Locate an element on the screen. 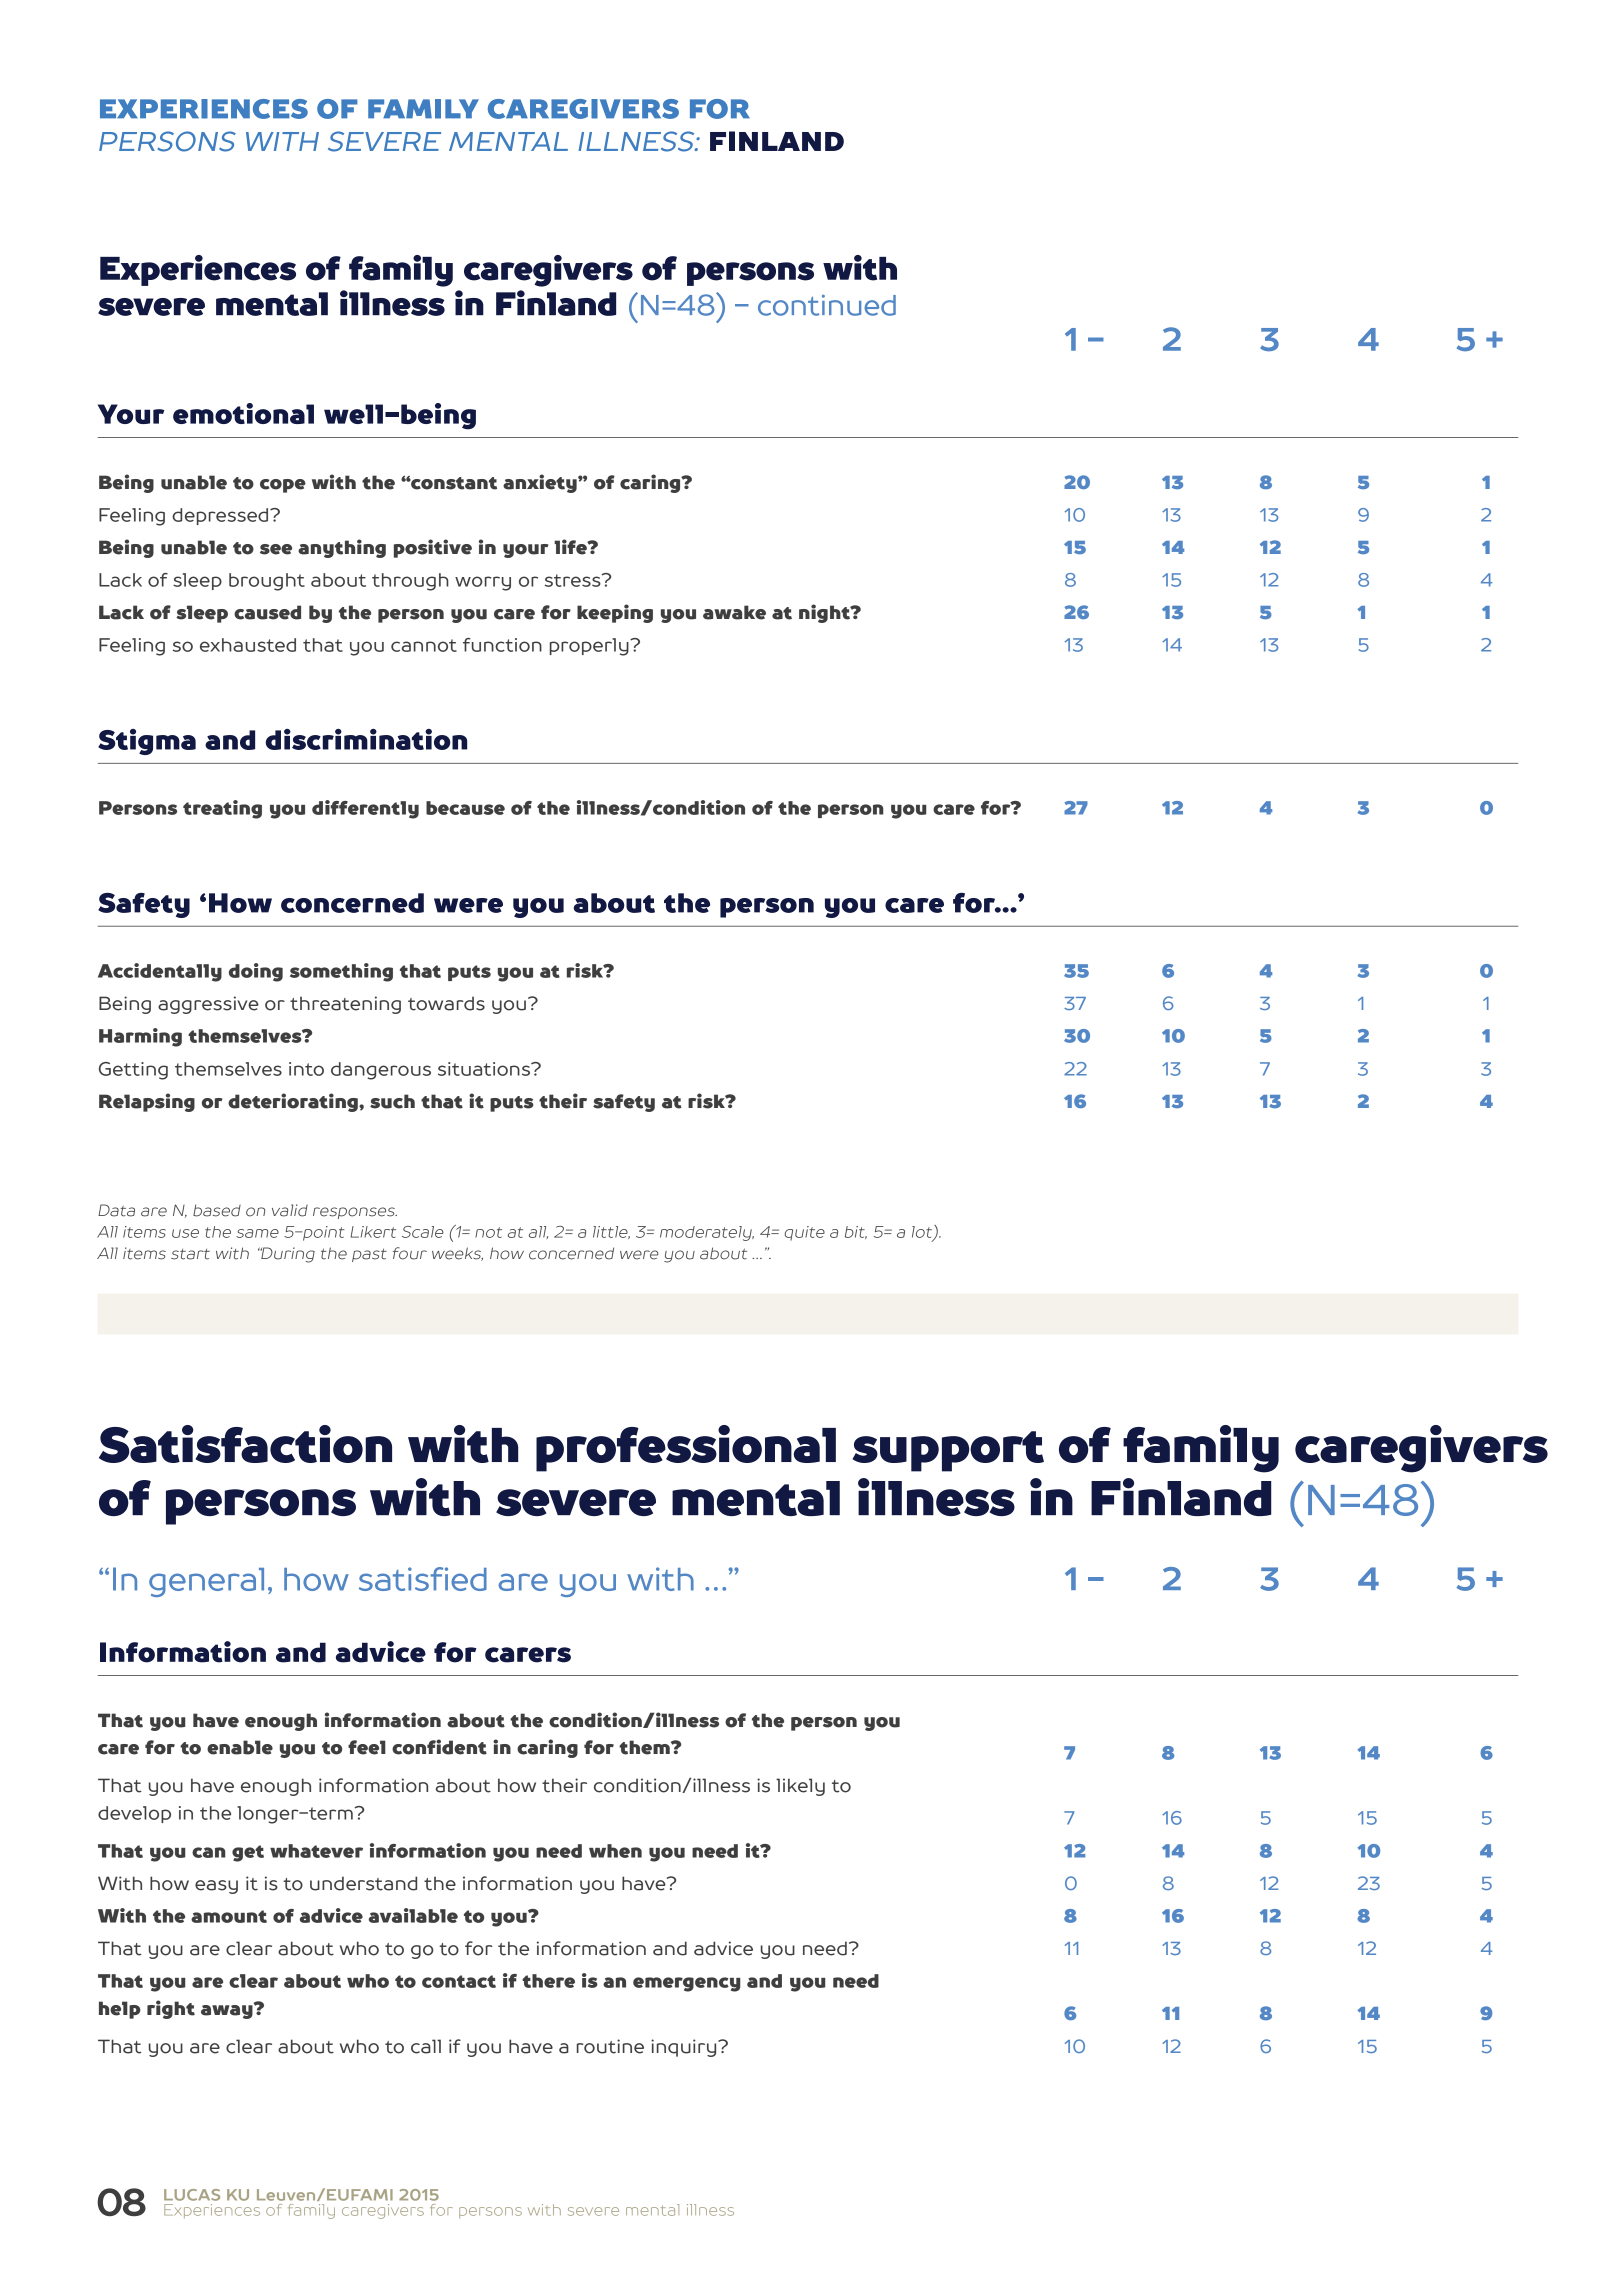 This screenshot has width=1616, height=2286. general is located at coordinates (206, 1582).
